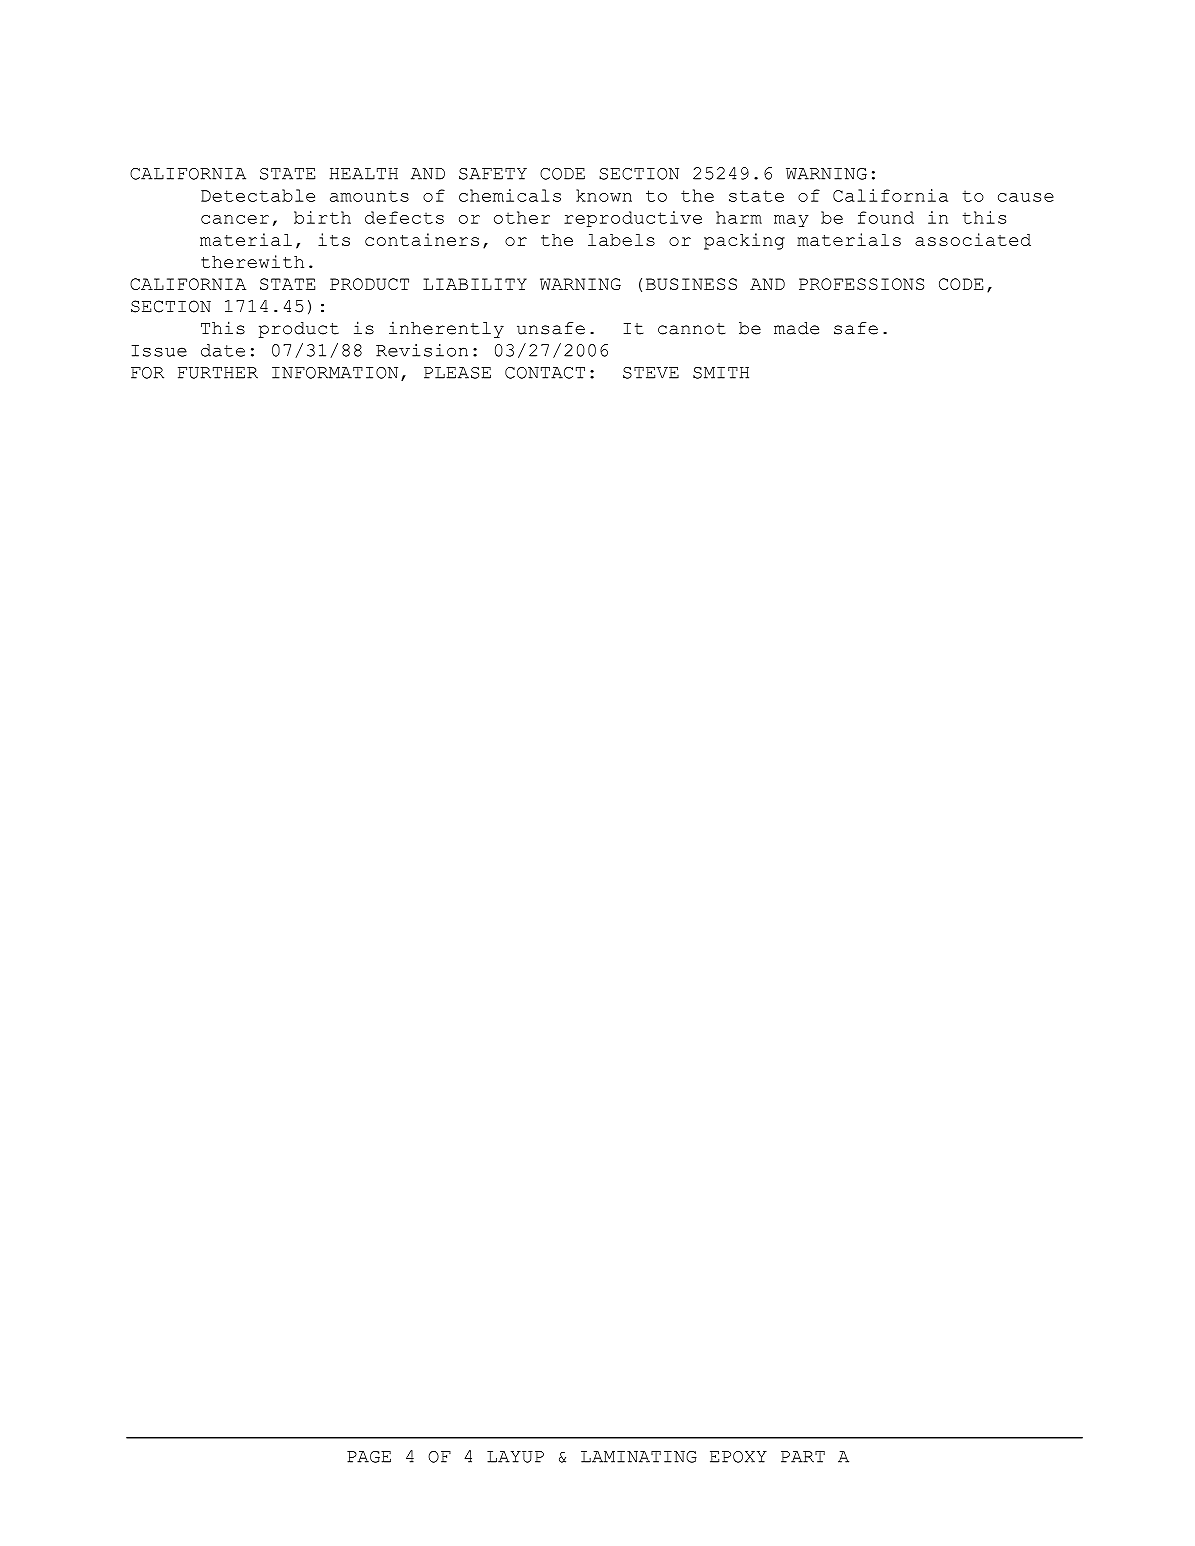  Describe the element at coordinates (218, 373) in the screenshot. I see `FURTHER` at that location.
